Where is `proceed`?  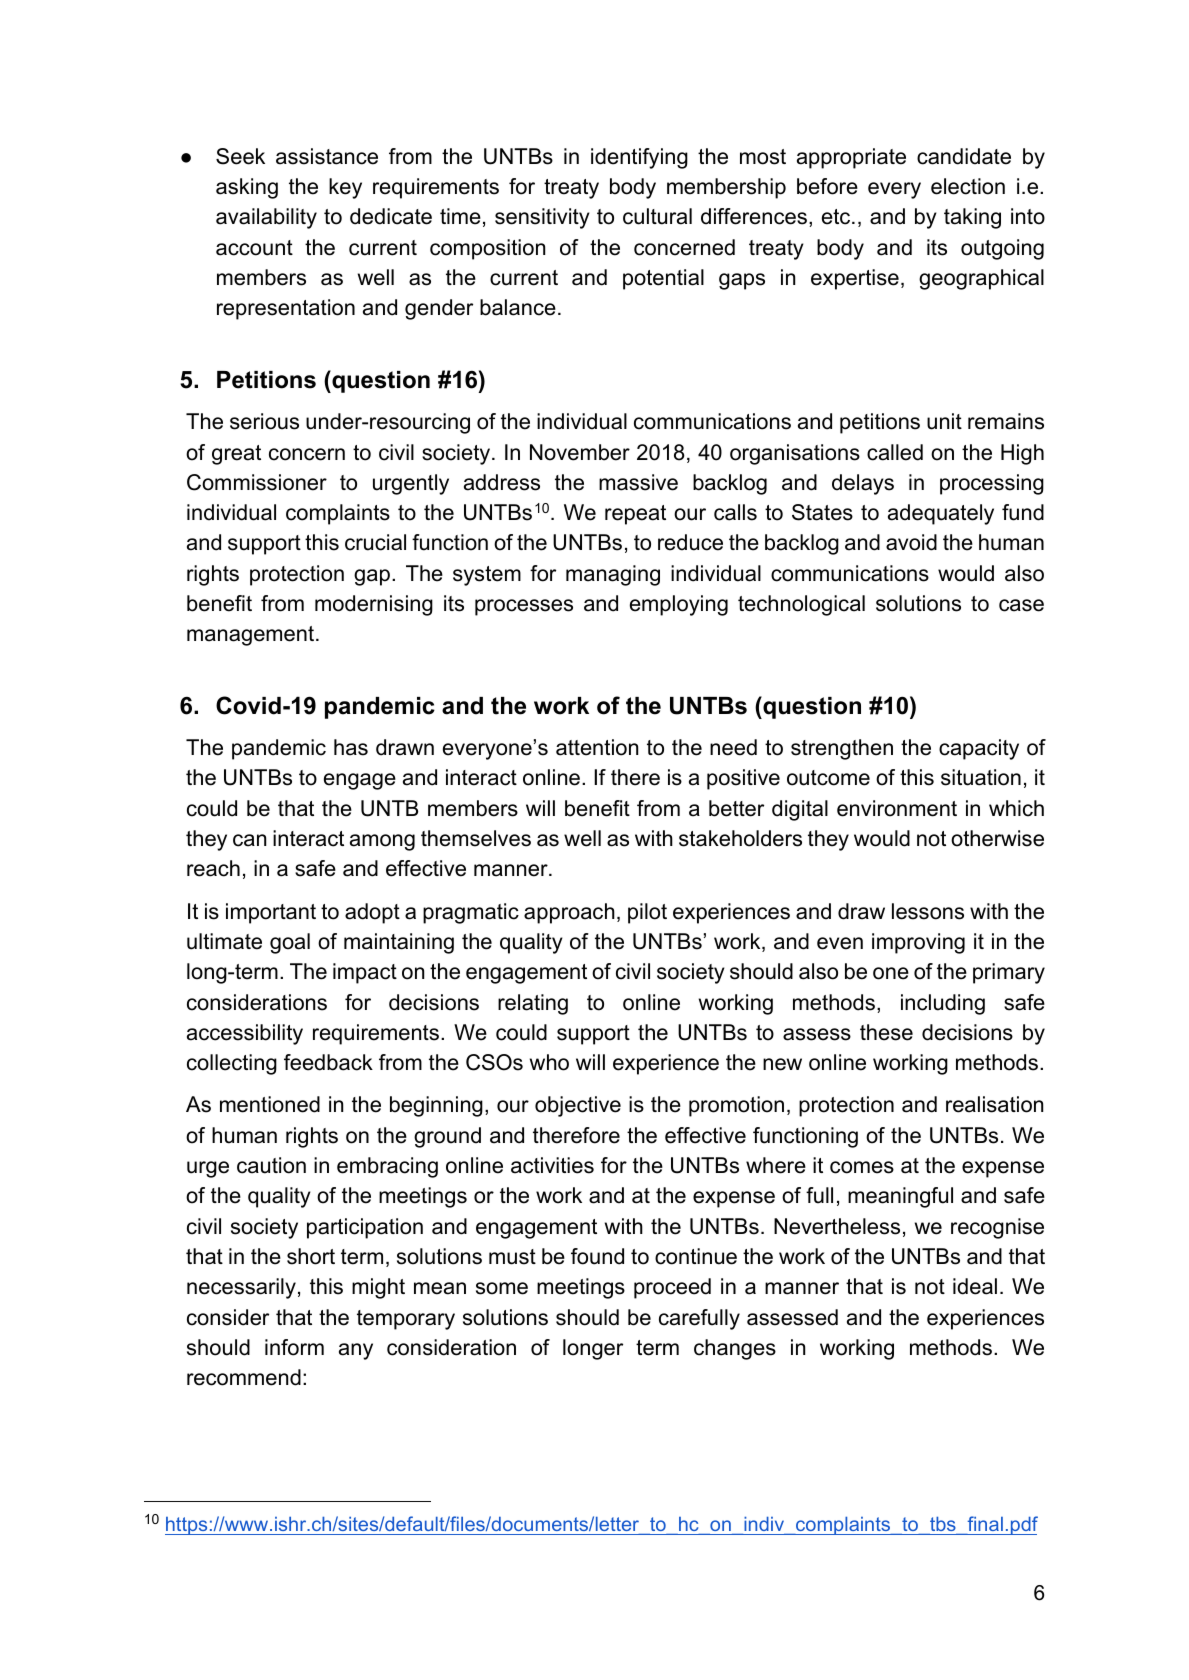
proceed is located at coordinates (672, 1288).
